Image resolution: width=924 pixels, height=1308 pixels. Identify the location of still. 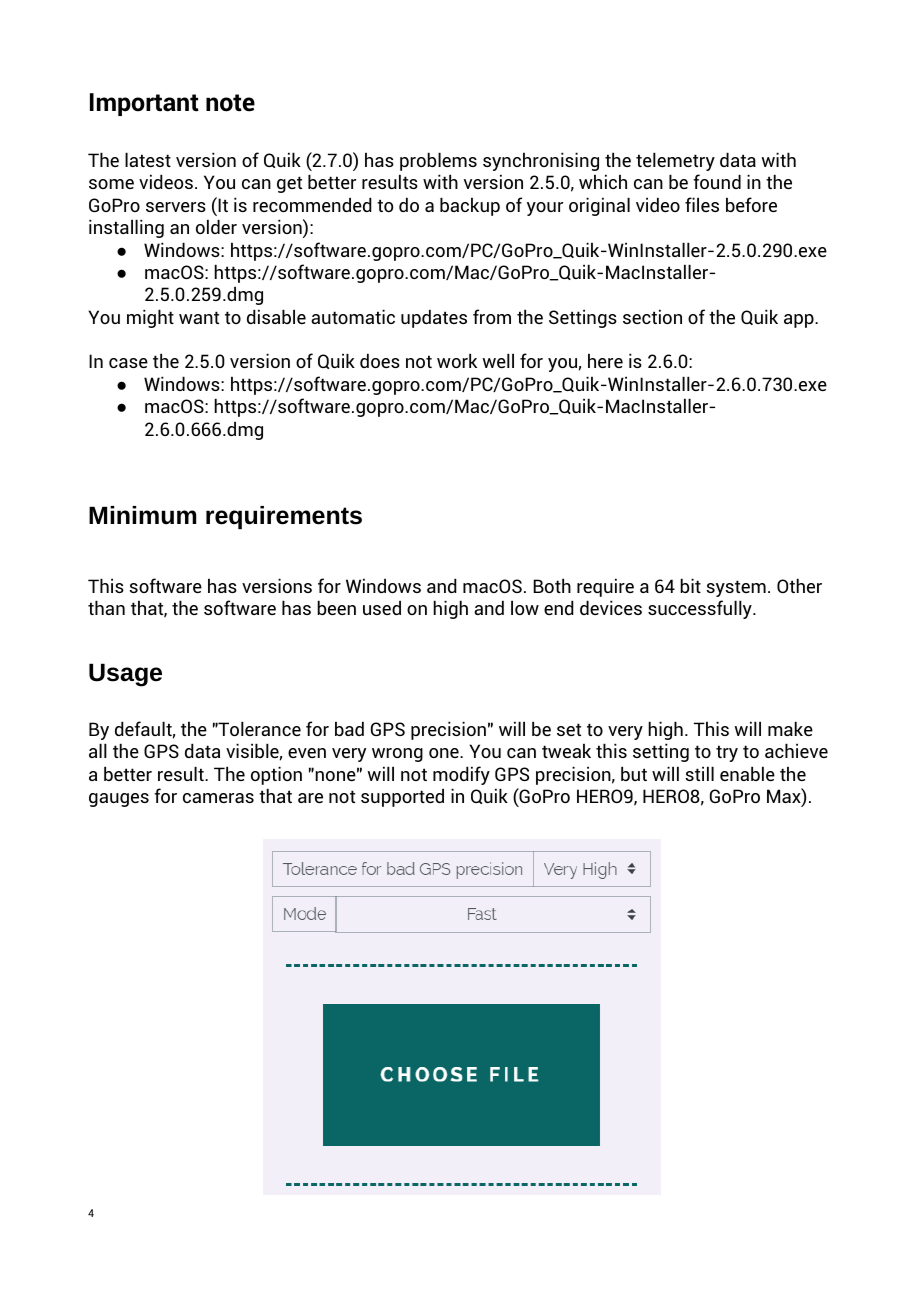
(699, 773).
